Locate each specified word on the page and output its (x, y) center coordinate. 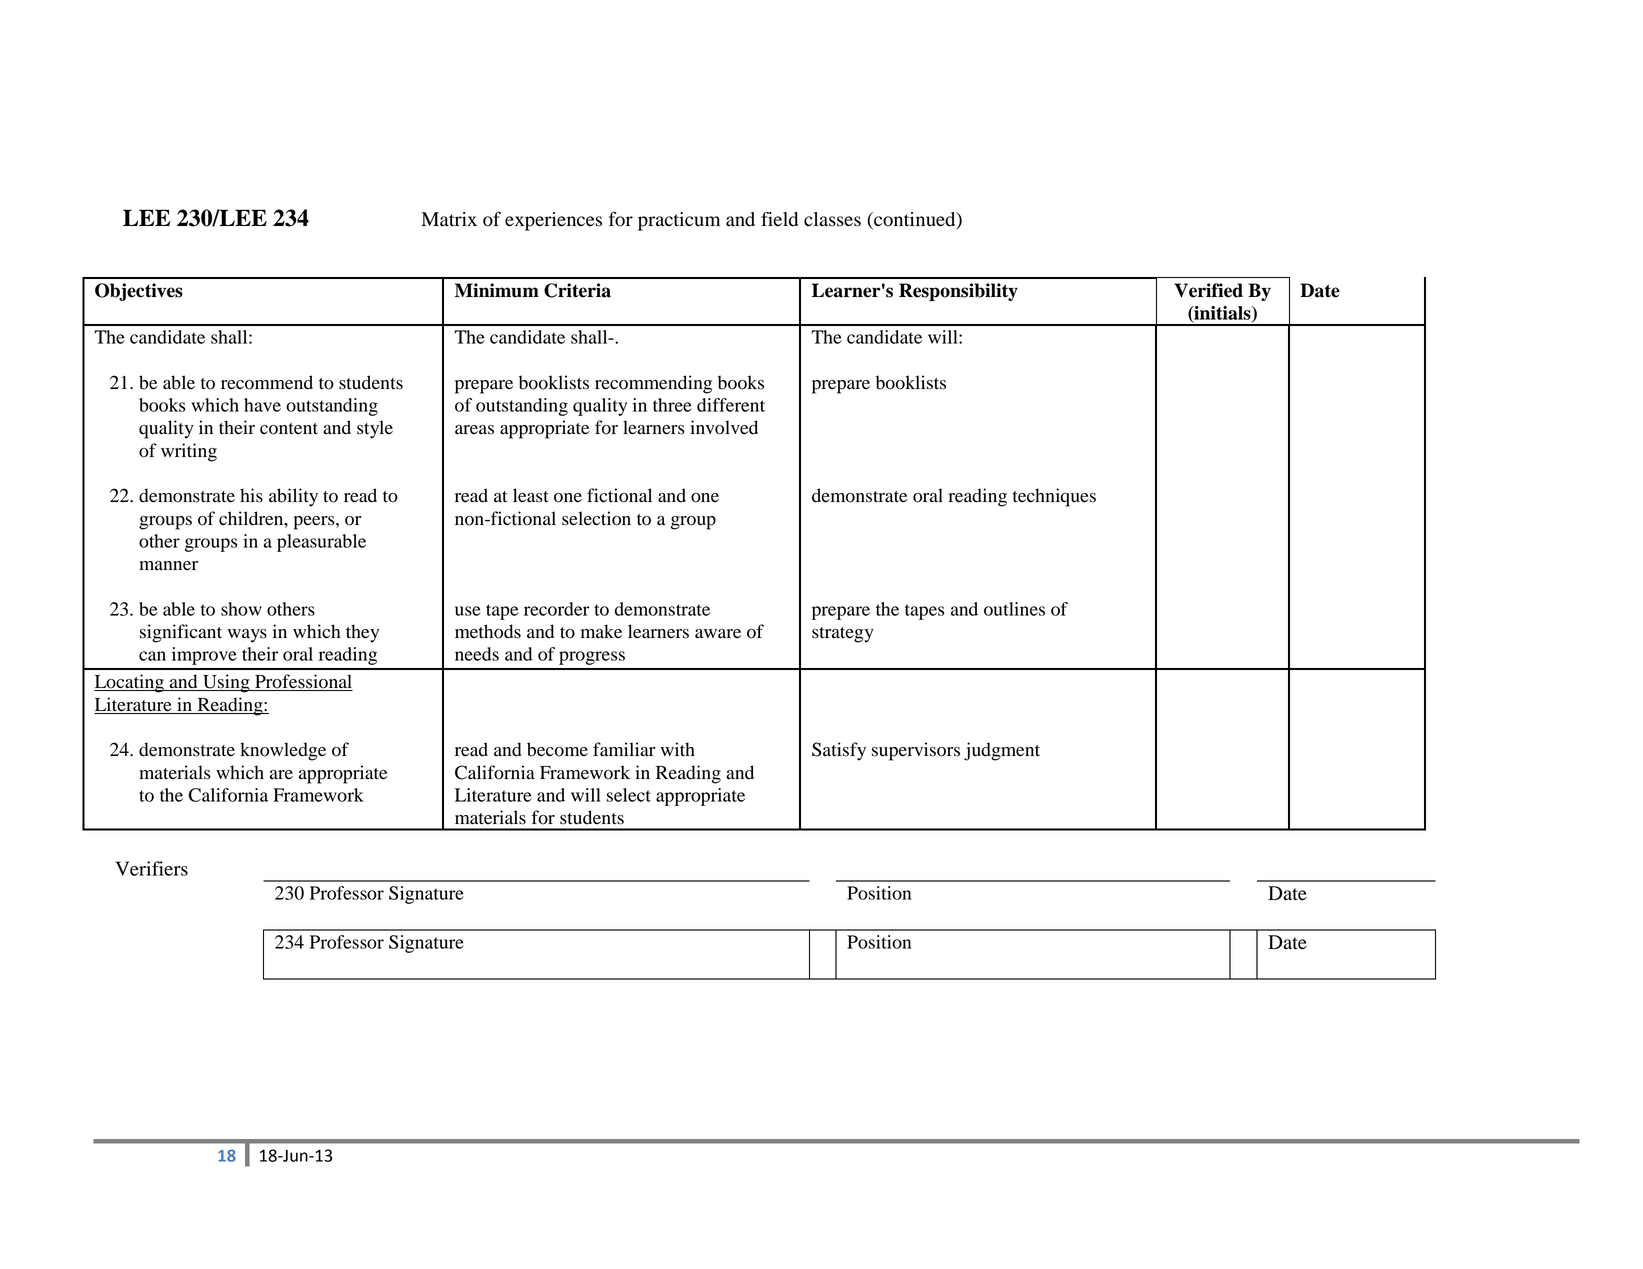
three (672, 405)
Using (226, 683)
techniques (1054, 497)
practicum (679, 221)
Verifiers (151, 868)
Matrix (449, 219)
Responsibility (958, 292)
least (531, 495)
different (731, 405)
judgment (1002, 751)
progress (592, 658)
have (262, 405)
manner (168, 565)
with (678, 749)
